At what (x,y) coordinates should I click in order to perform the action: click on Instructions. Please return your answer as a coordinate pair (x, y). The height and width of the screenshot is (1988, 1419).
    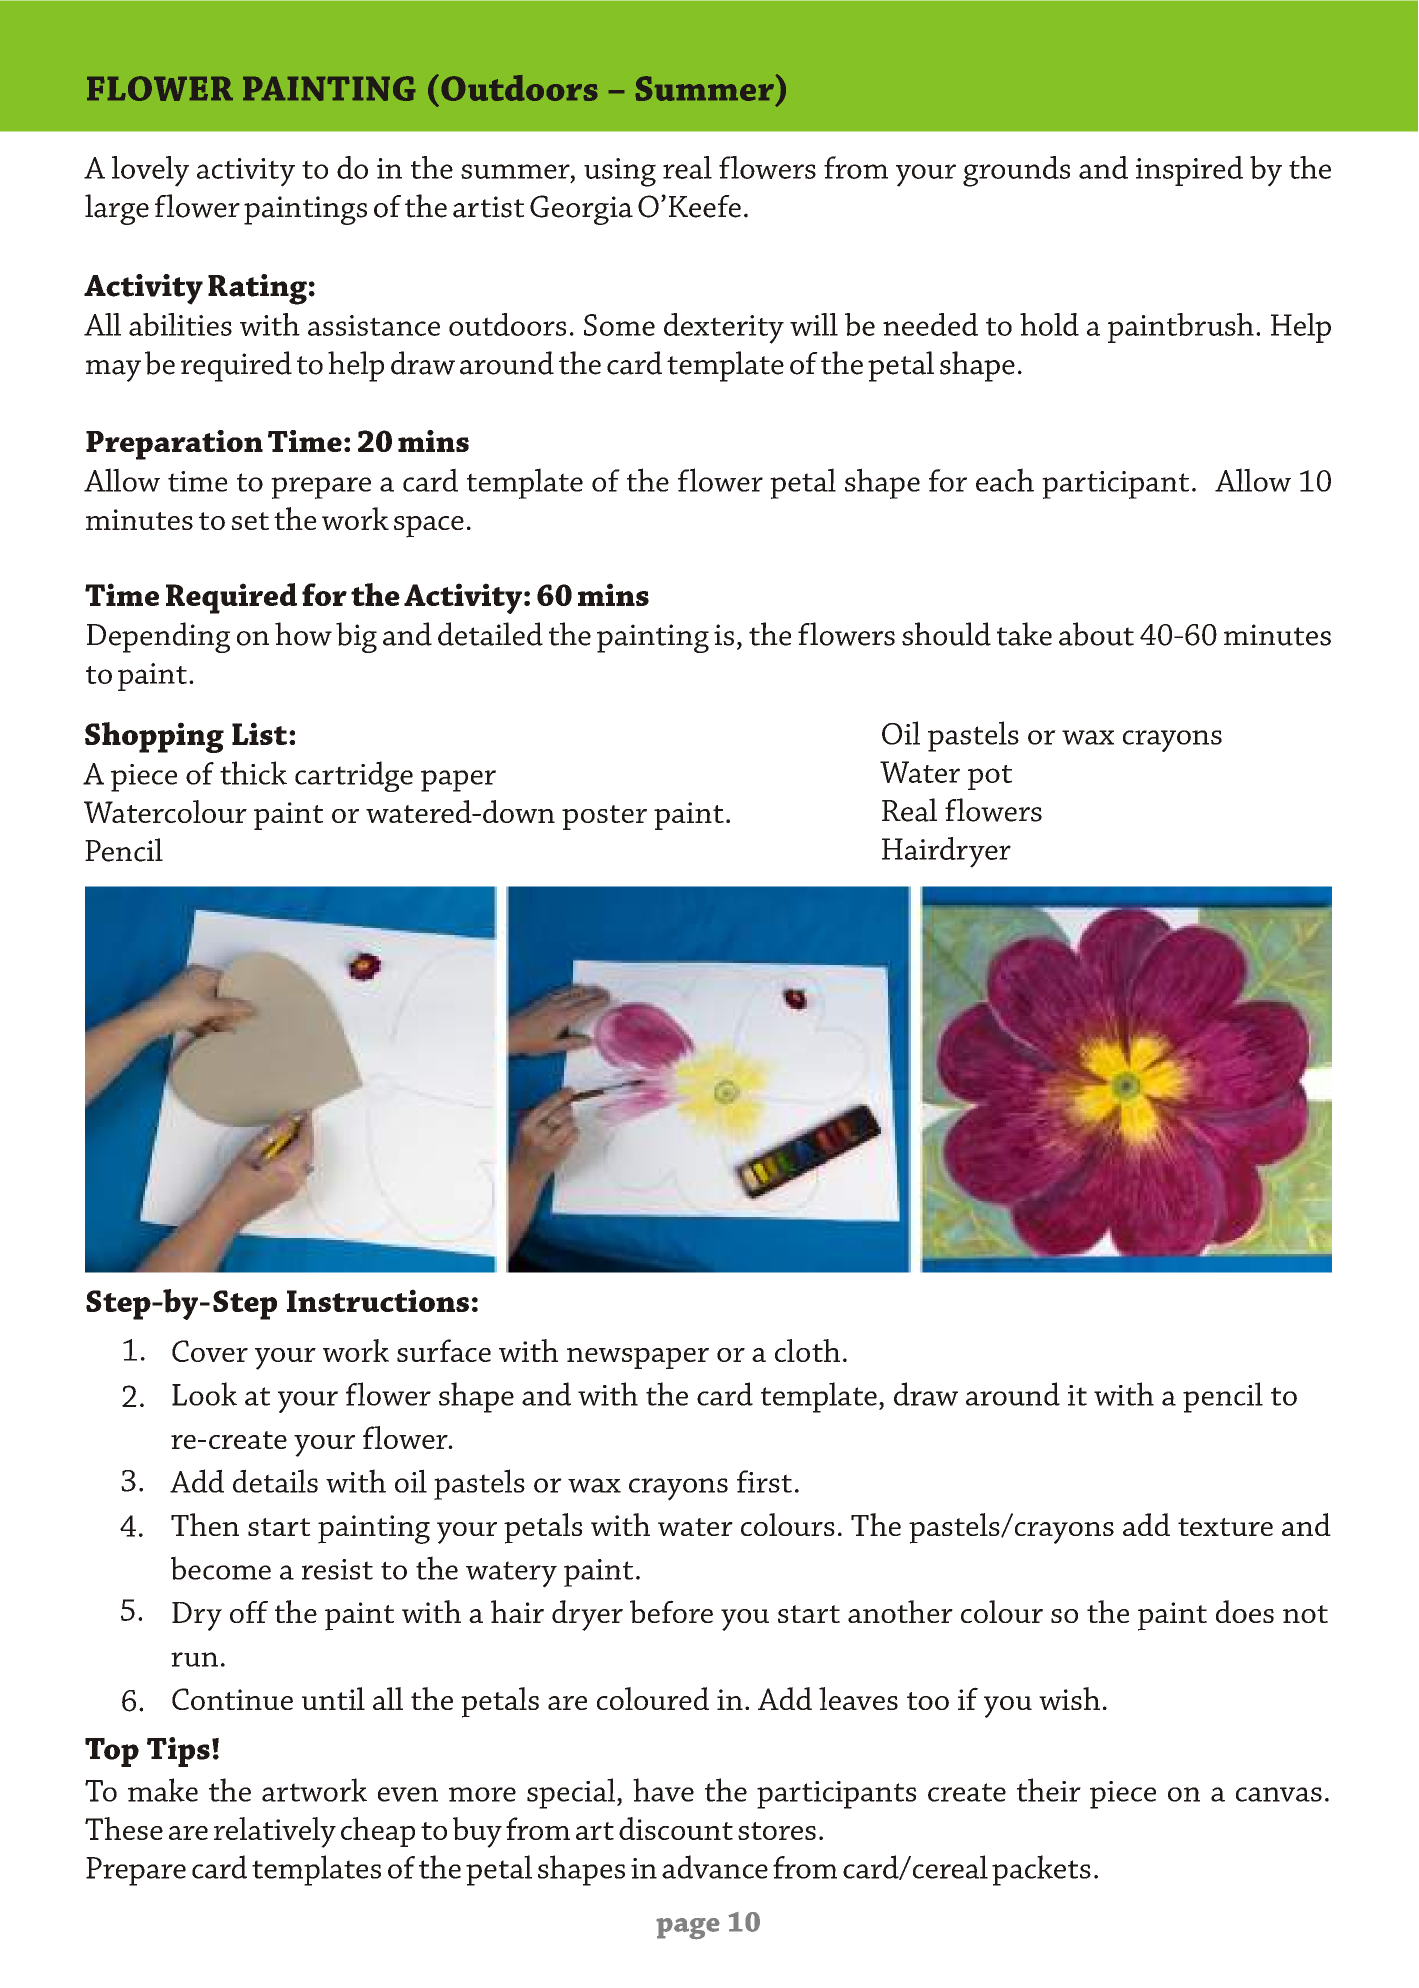
    Looking at the image, I should click on (378, 1300).
